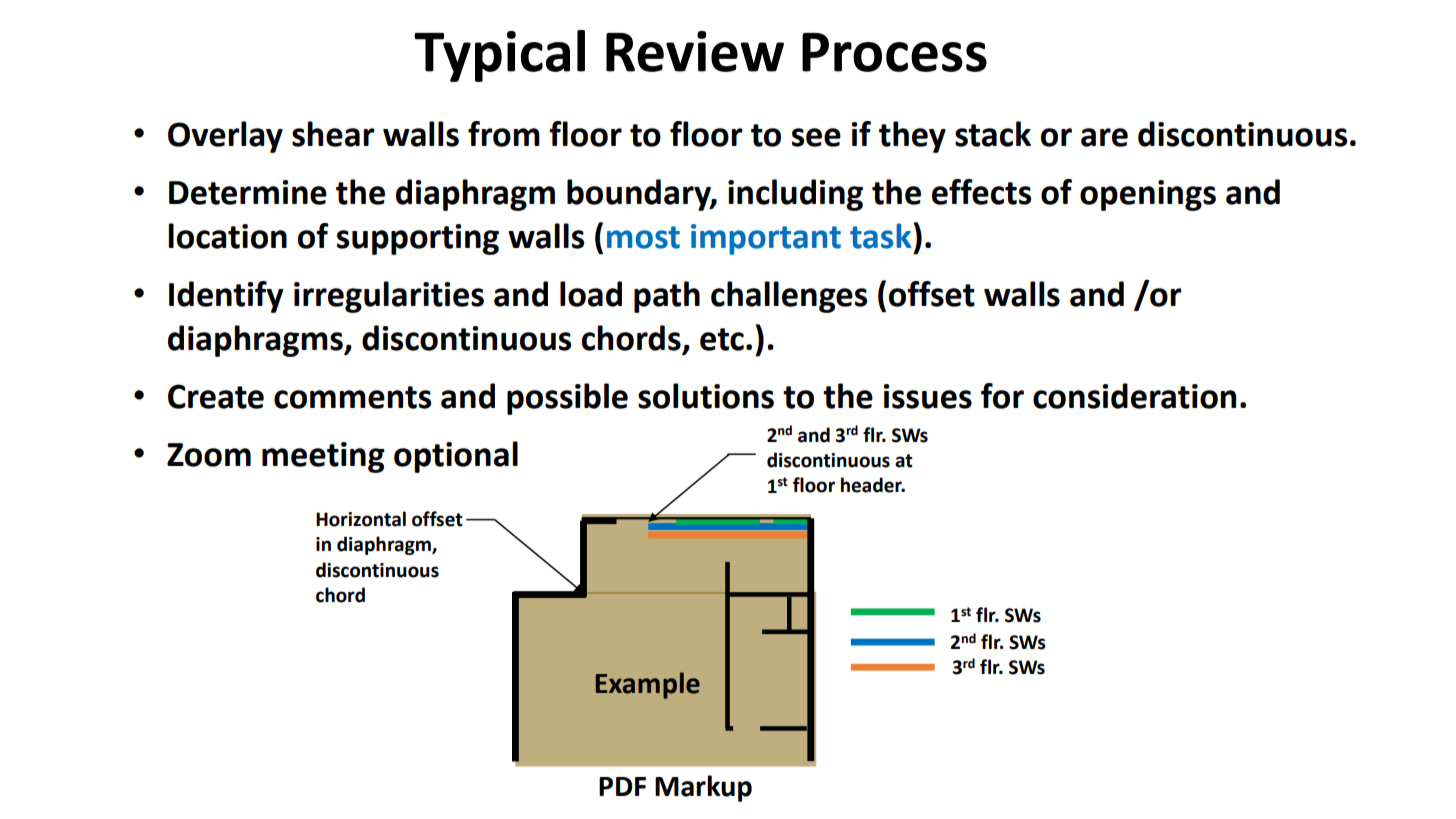  Describe the element at coordinates (706, 396) in the screenshot. I see `solutions` at that location.
